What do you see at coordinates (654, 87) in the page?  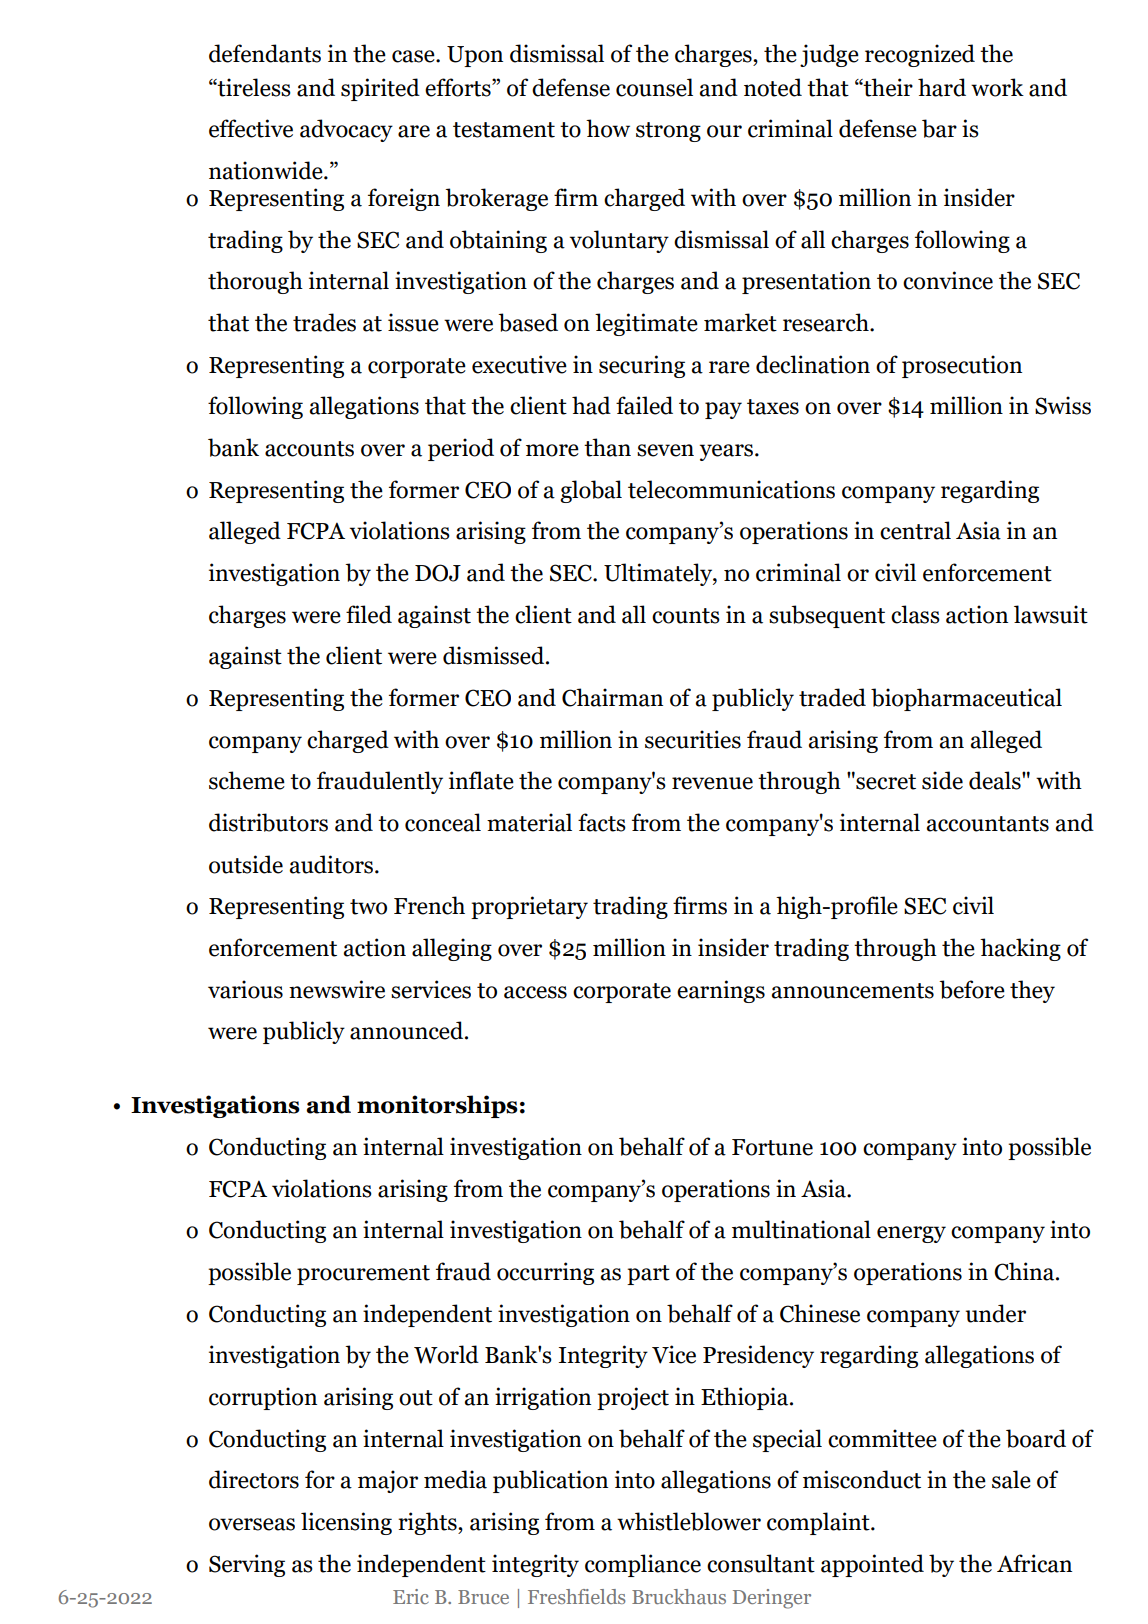 I see `counsel` at bounding box center [654, 87].
